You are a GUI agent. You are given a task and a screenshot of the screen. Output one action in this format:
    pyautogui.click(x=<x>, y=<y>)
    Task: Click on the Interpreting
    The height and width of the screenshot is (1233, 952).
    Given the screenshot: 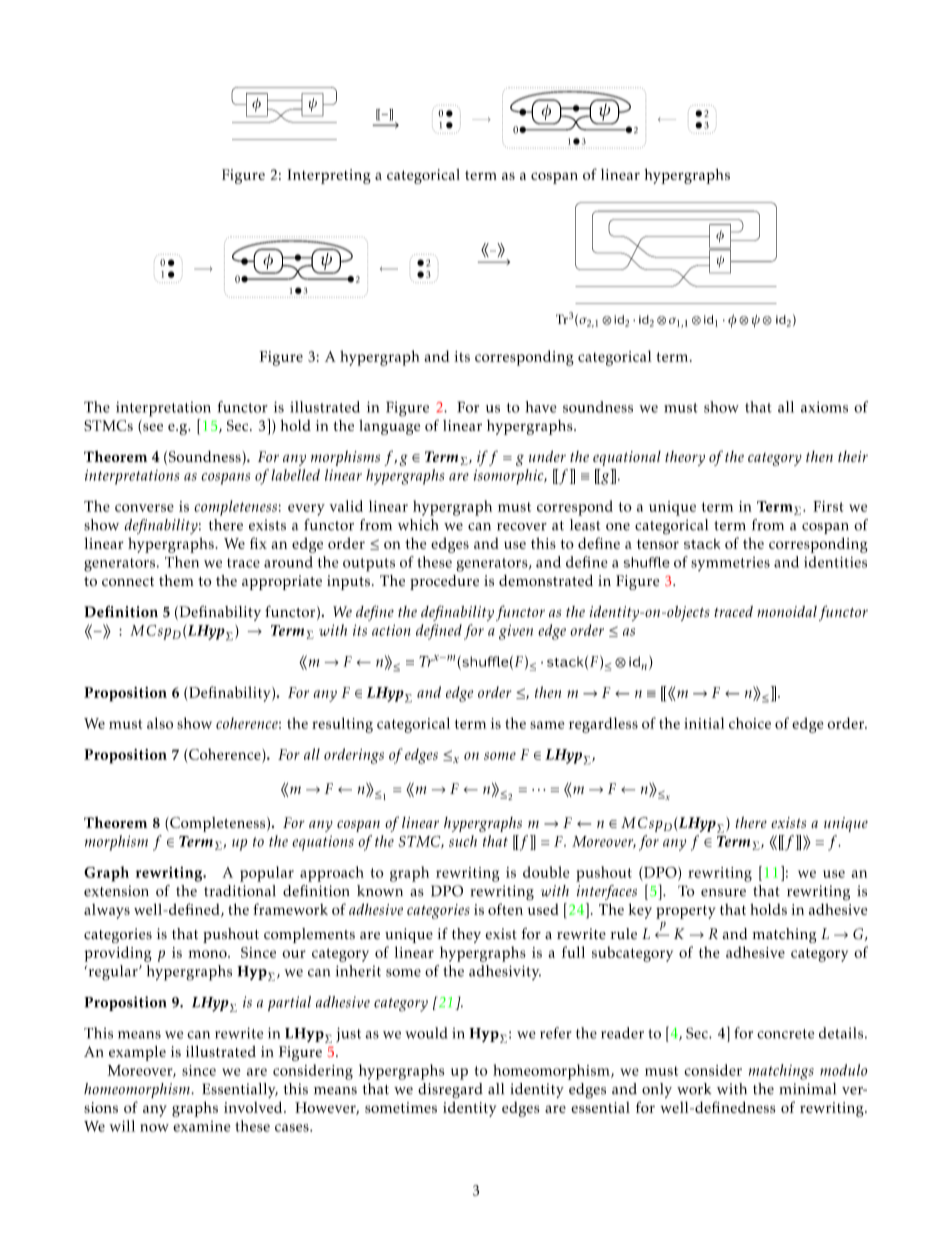 What is the action you would take?
    pyautogui.click(x=329, y=176)
